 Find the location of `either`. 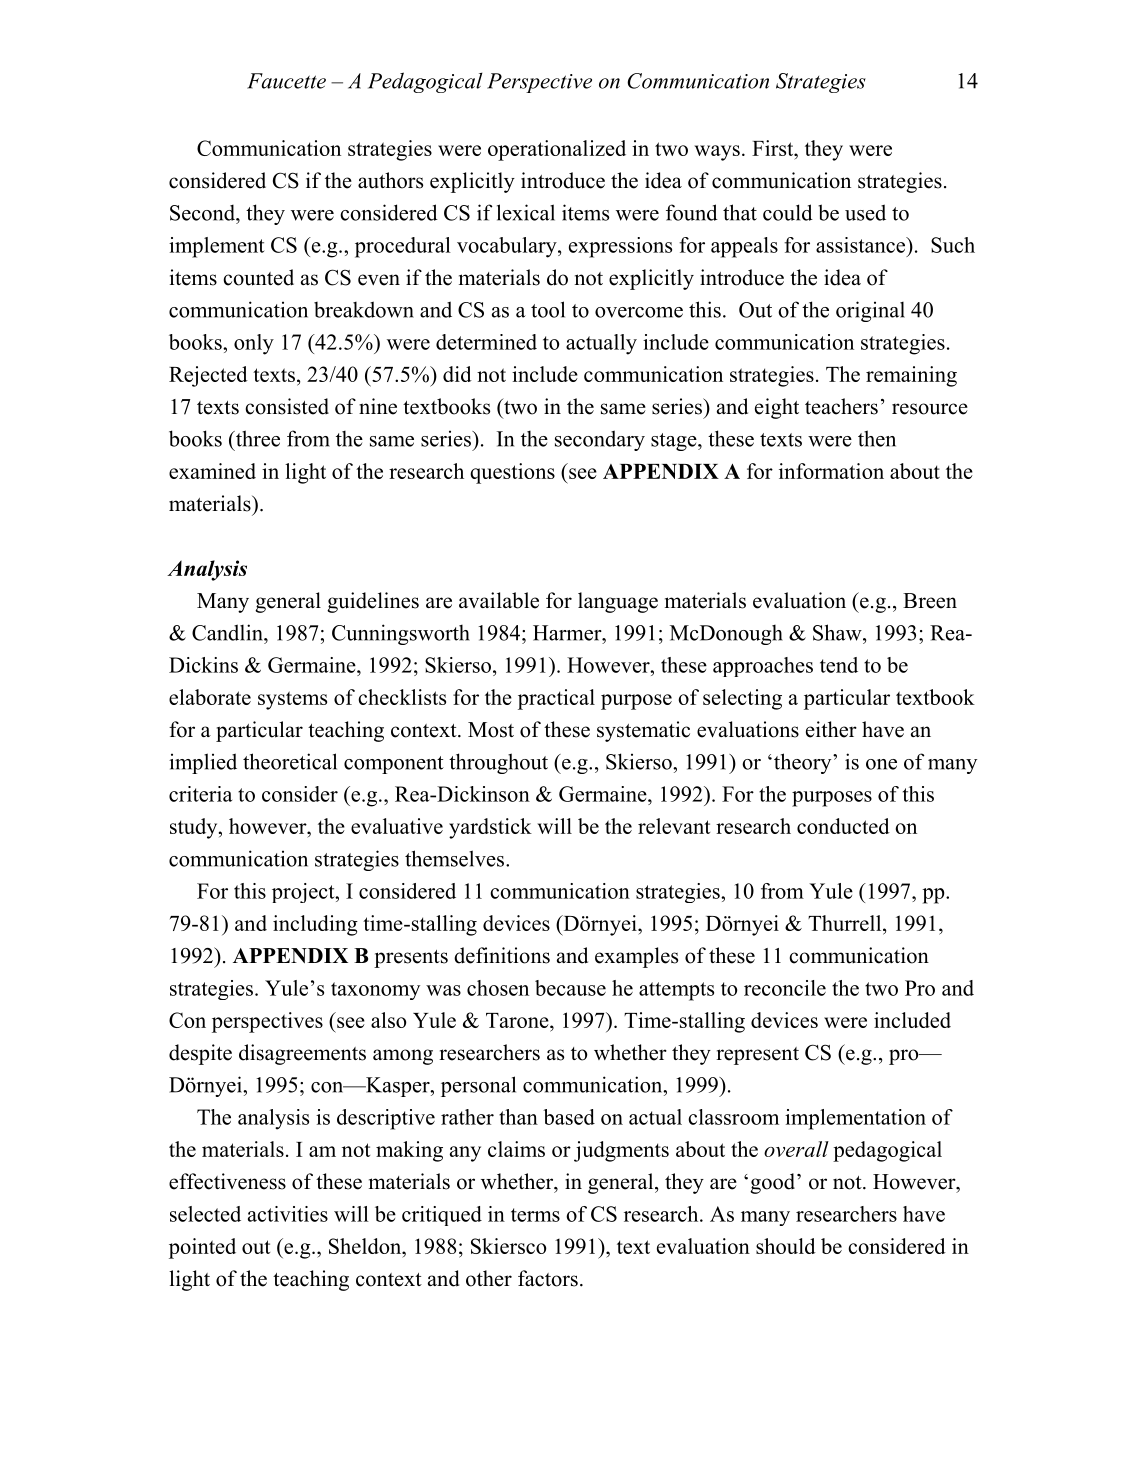

either is located at coordinates (831, 729).
